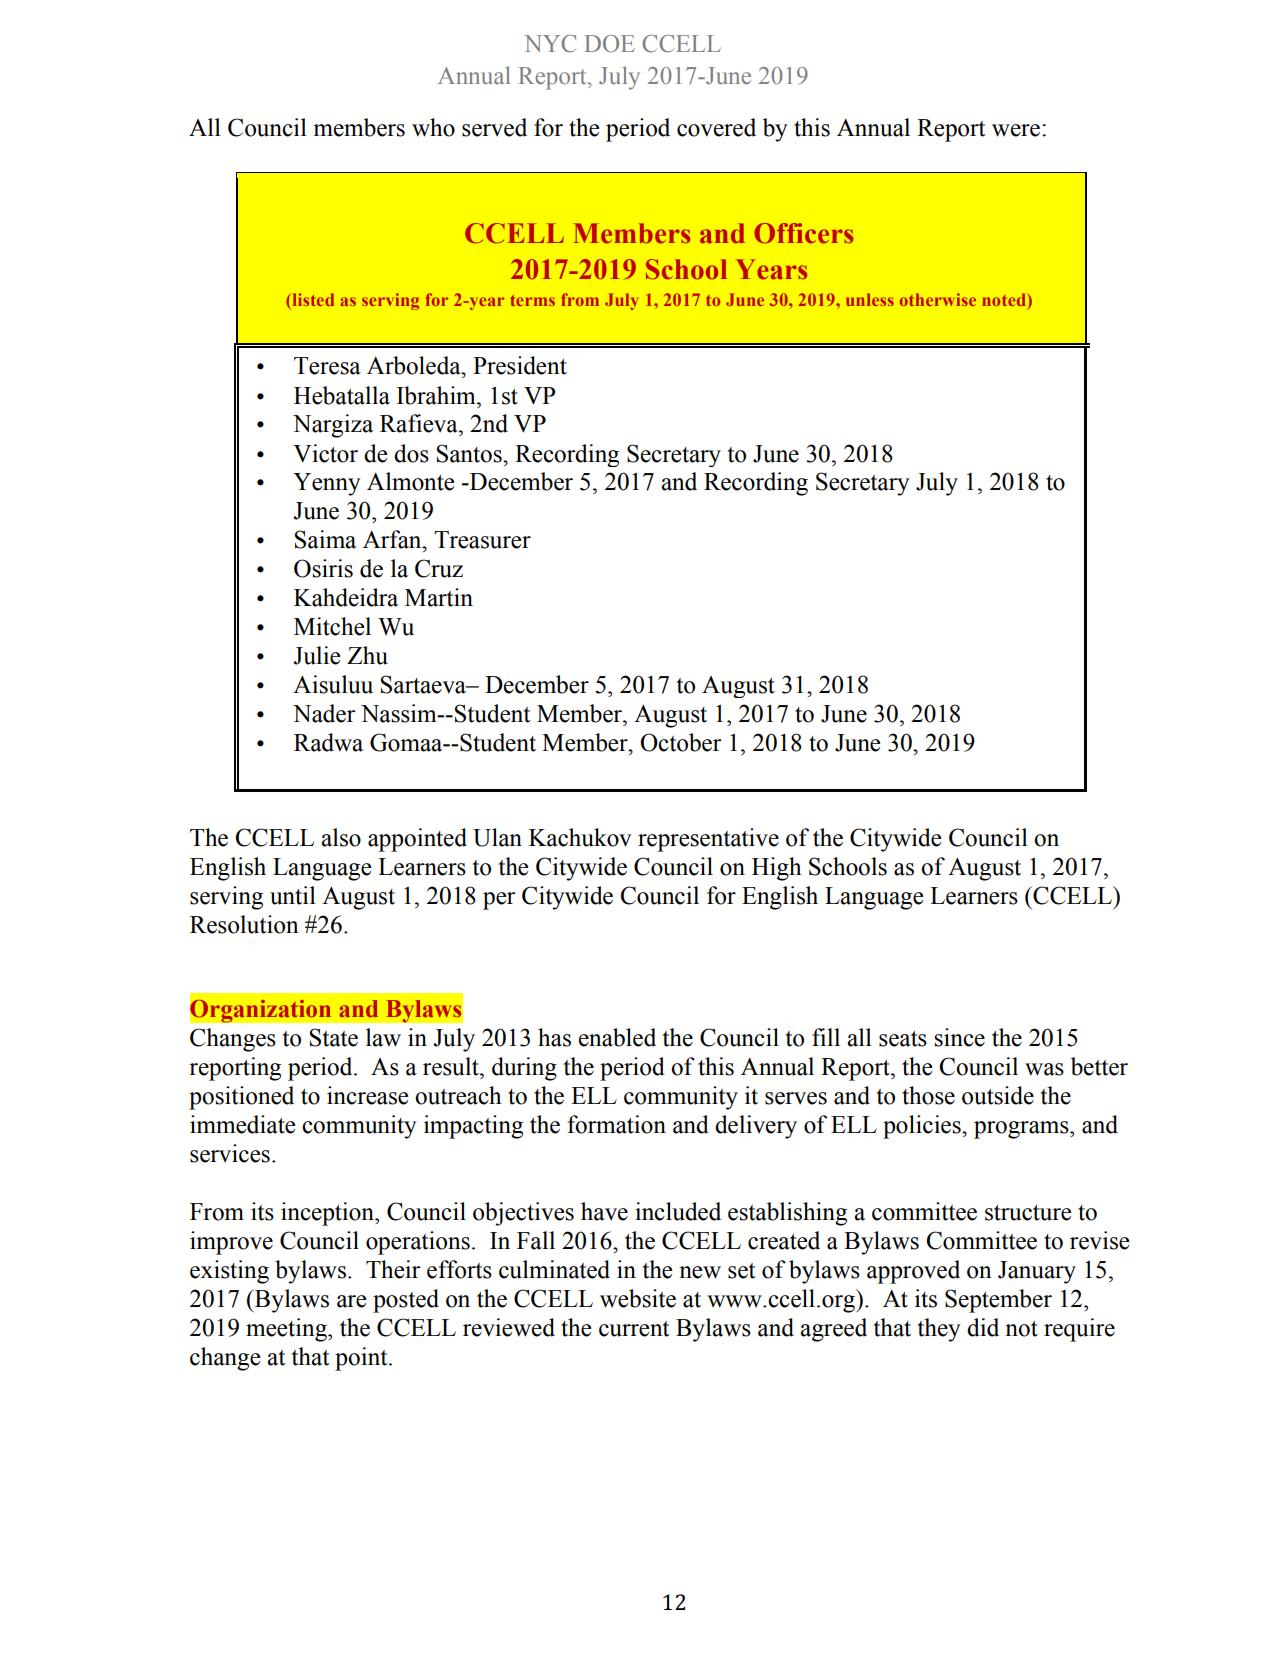 Image resolution: width=1283 pixels, height=1661 pixels. I want to click on September, so click(998, 1301).
